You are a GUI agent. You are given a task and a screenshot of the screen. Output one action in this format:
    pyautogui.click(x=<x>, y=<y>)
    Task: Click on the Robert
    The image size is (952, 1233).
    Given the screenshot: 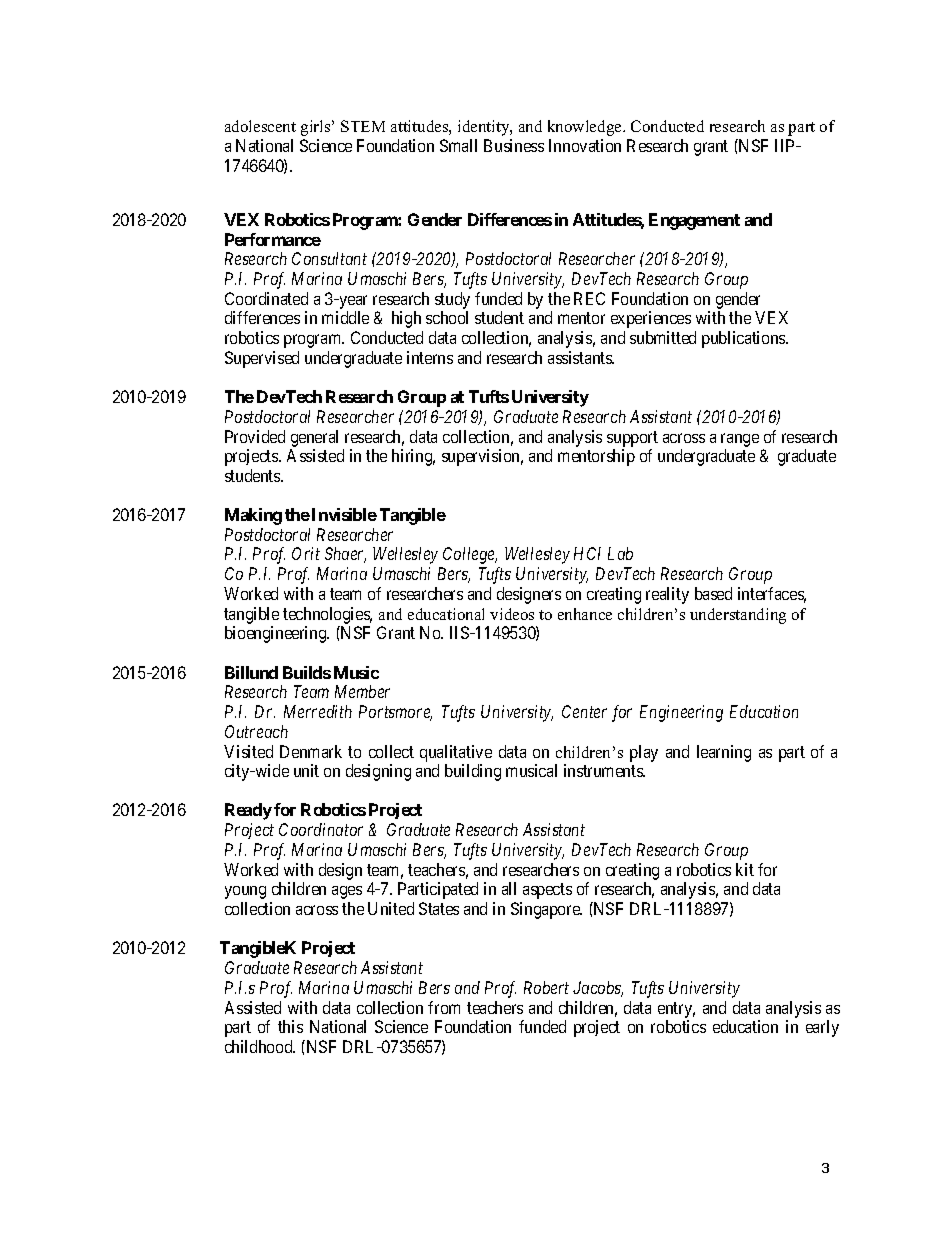 What is the action you would take?
    pyautogui.click(x=546, y=987)
